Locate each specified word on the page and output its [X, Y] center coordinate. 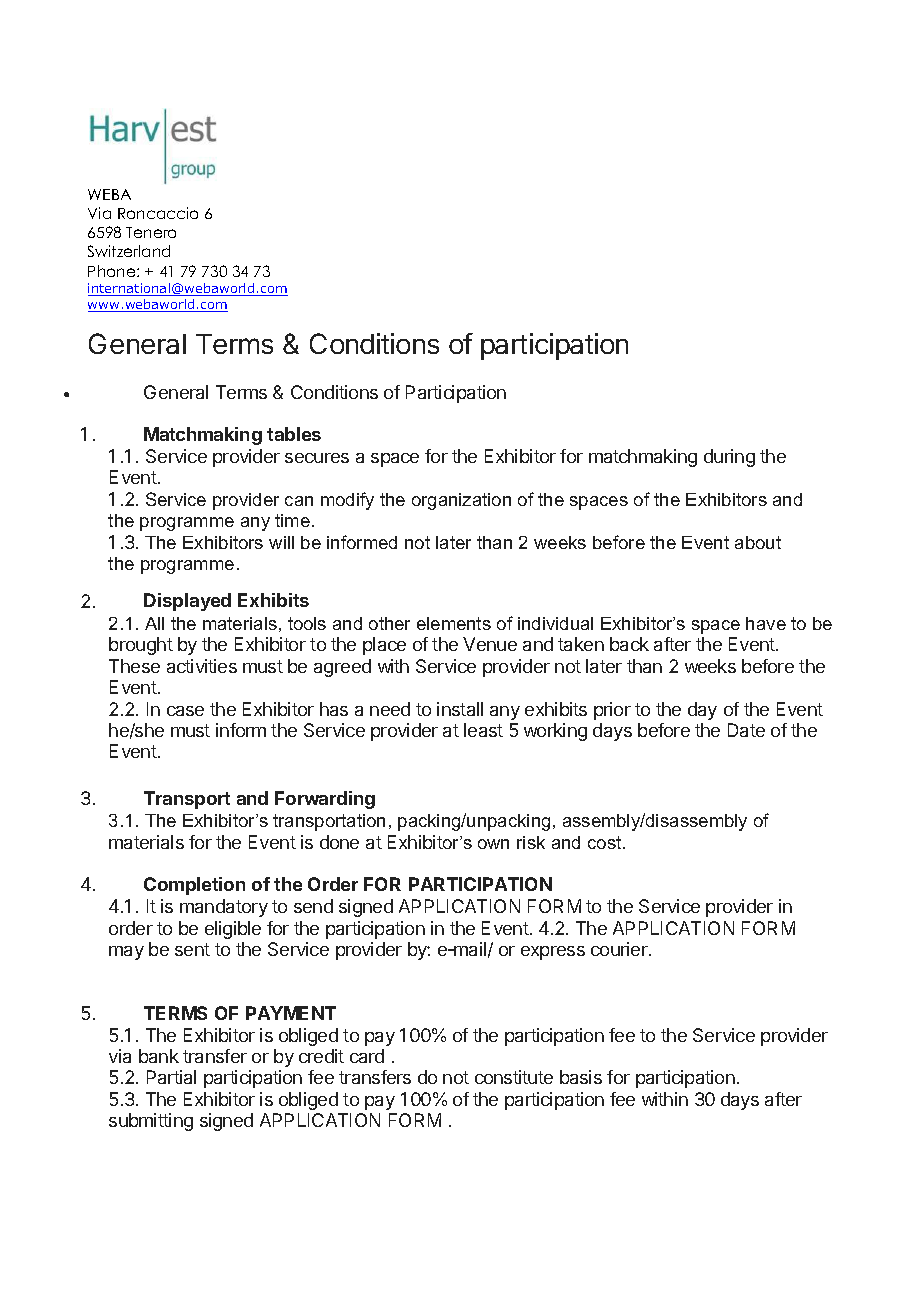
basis [581, 1077]
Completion [194, 886]
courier [620, 949]
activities [202, 666]
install [460, 709]
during [729, 458]
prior [612, 711]
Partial [171, 1077]
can [299, 501]
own [493, 844]
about [758, 542]
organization [461, 501]
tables [294, 434]
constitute [514, 1077]
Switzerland [129, 251]
